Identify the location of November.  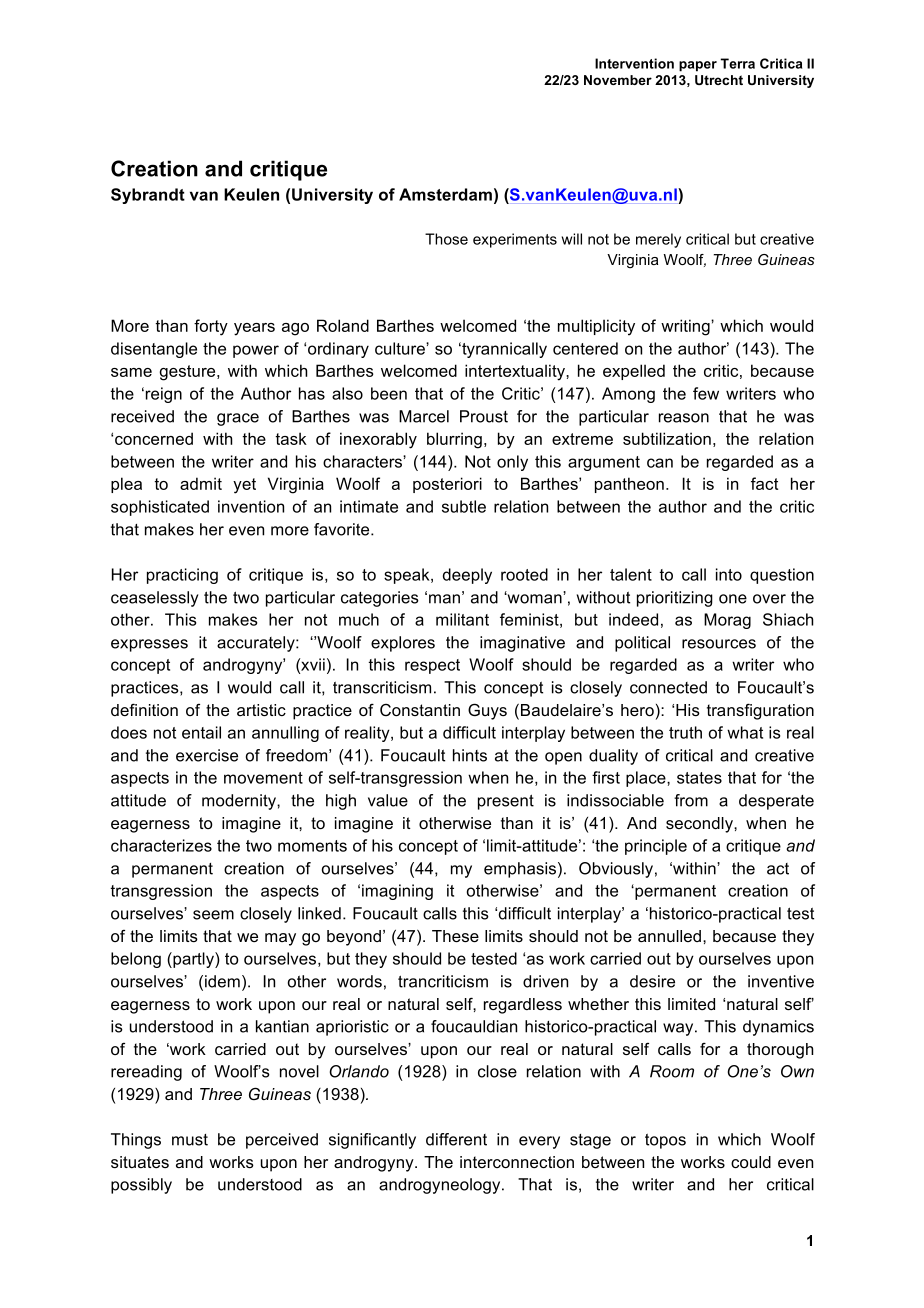
(618, 80).
